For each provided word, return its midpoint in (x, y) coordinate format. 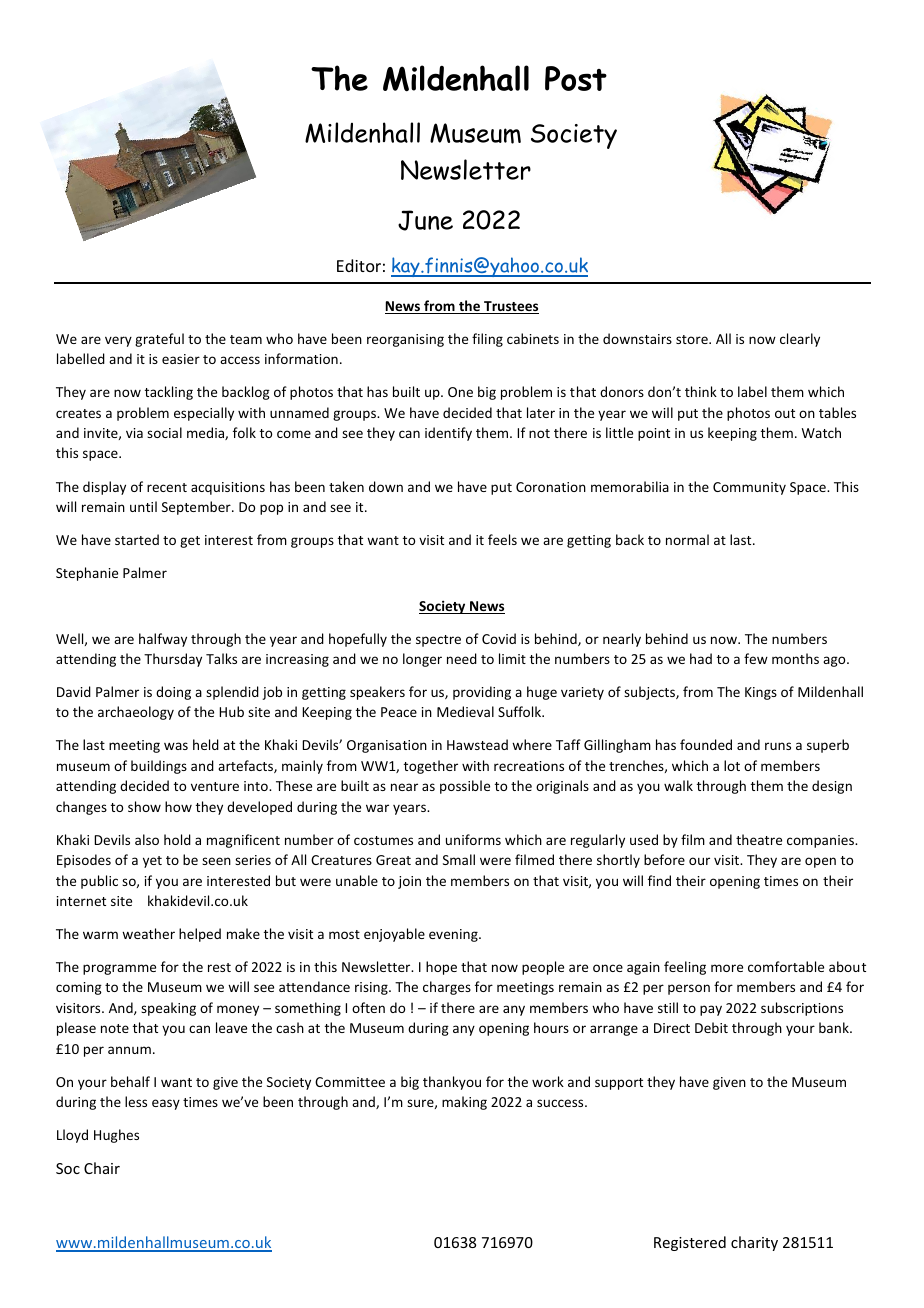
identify (448, 434)
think (701, 391)
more (727, 968)
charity (754, 1243)
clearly (800, 340)
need (462, 658)
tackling (169, 393)
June (425, 220)
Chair (102, 1168)
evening (454, 935)
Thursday (173, 660)
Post (576, 78)
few (756, 658)
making (464, 1103)
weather (148, 933)
